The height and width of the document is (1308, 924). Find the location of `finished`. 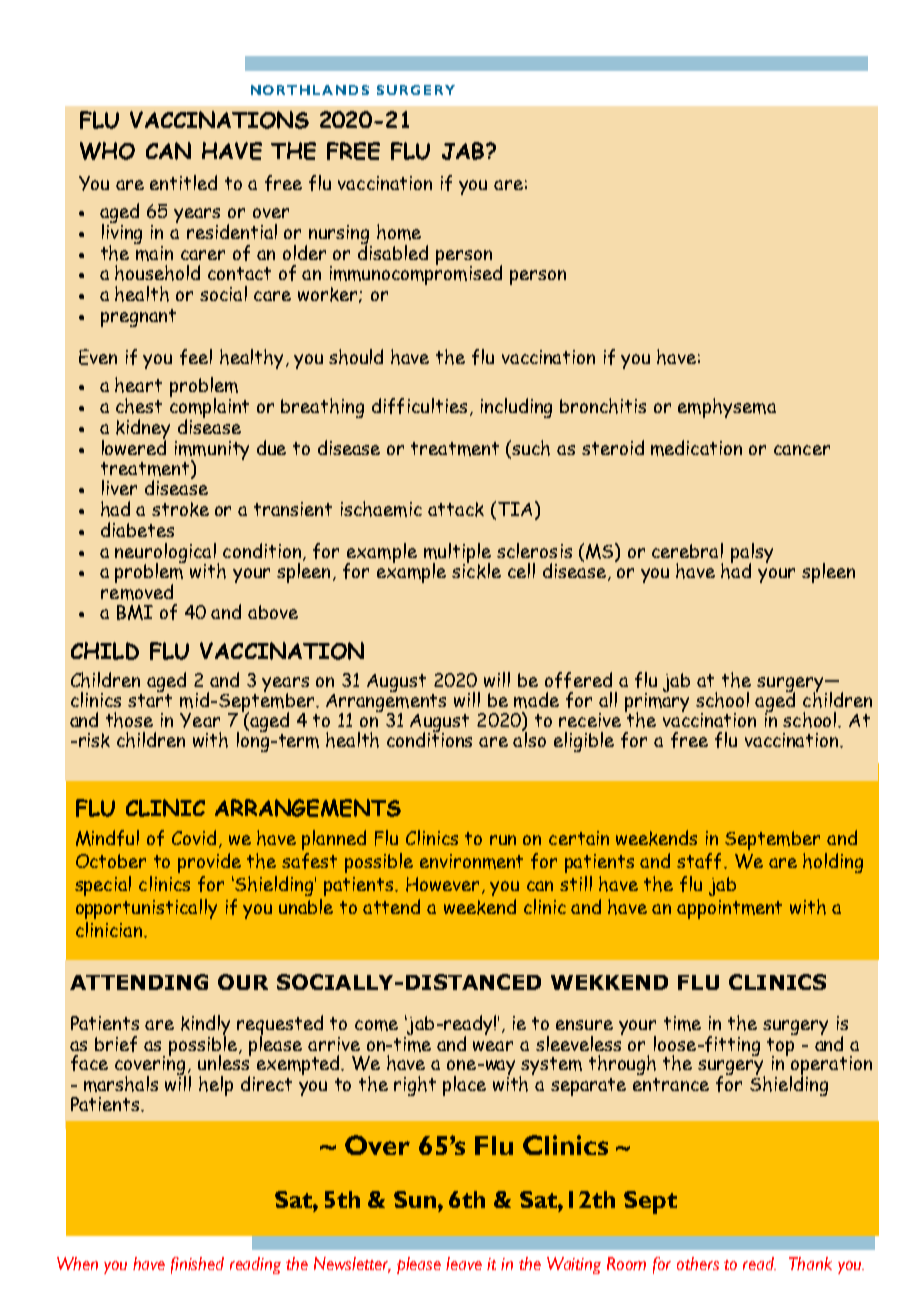

finished is located at coordinates (197, 1265).
